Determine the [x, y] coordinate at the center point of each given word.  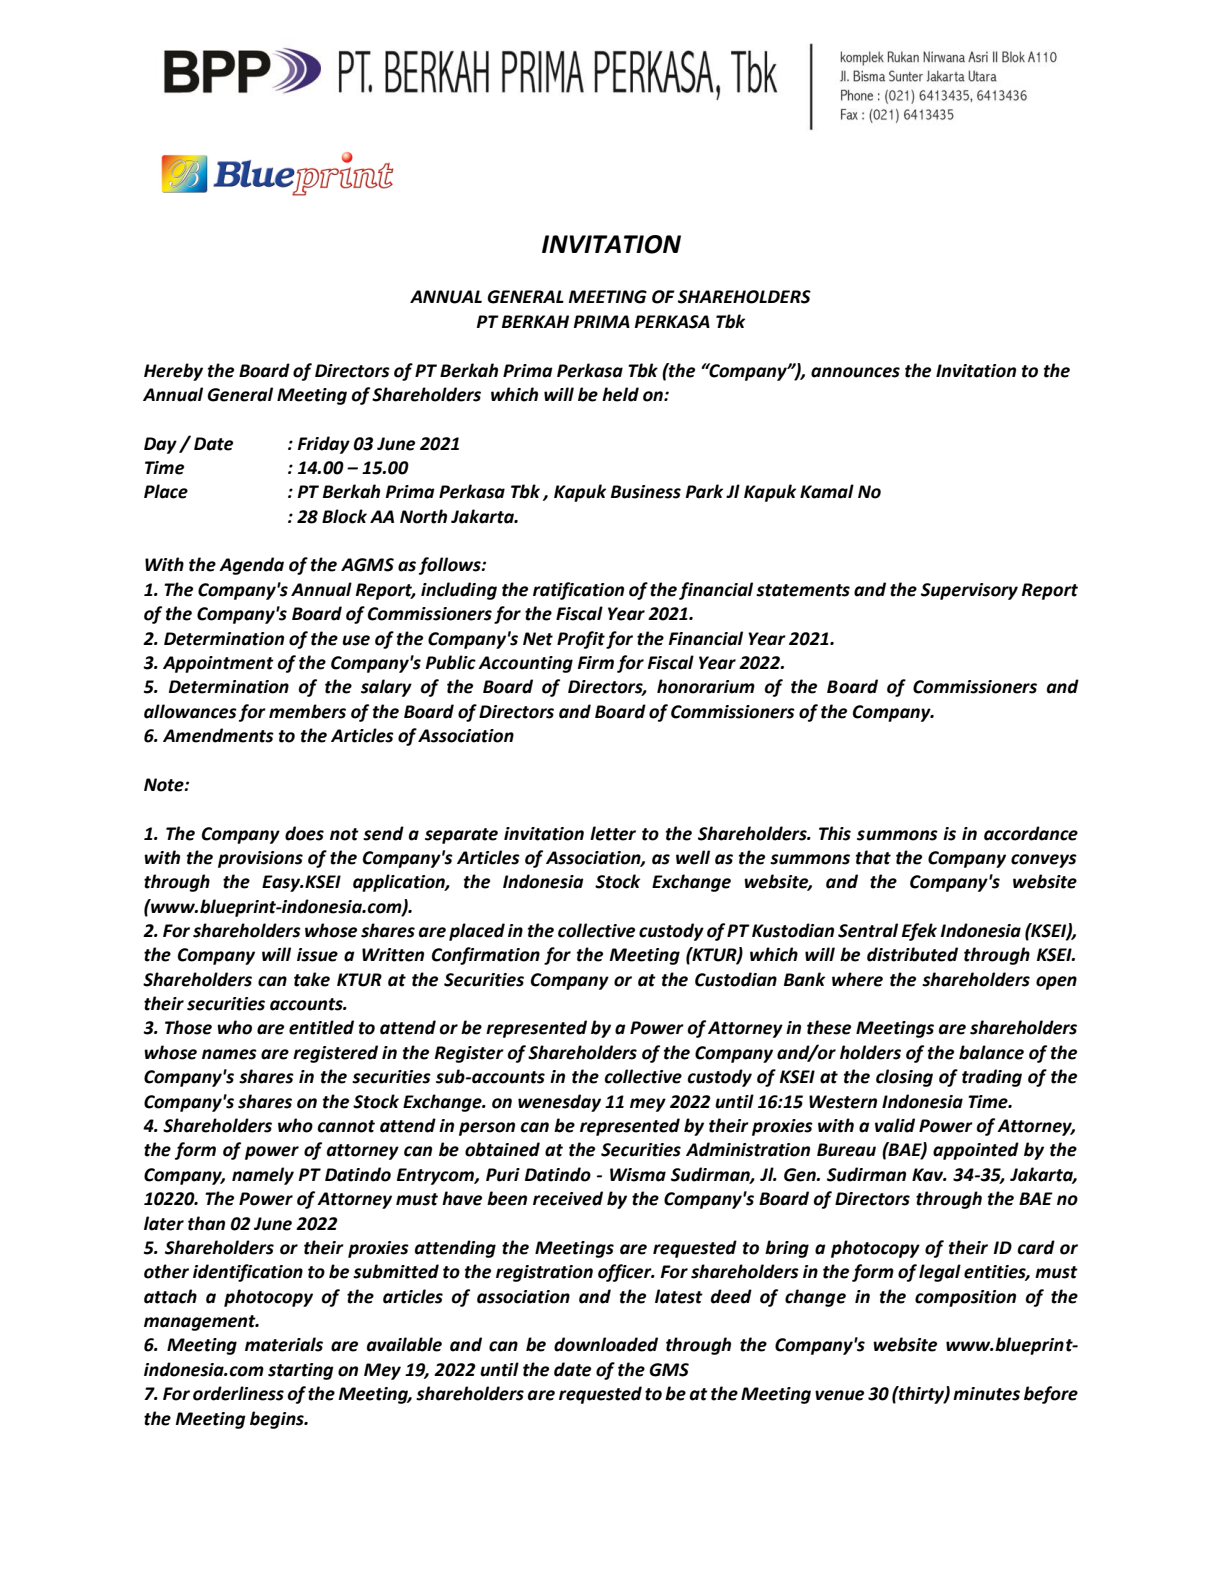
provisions [260, 859]
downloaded [606, 1344]
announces [855, 372]
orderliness [238, 1393]
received [568, 1198]
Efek [919, 932]
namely [263, 1176]
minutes [986, 1394]
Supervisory [969, 591]
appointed [976, 1151]
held [620, 394]
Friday [324, 445]
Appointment [218, 664]
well [693, 857]
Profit [581, 640]
